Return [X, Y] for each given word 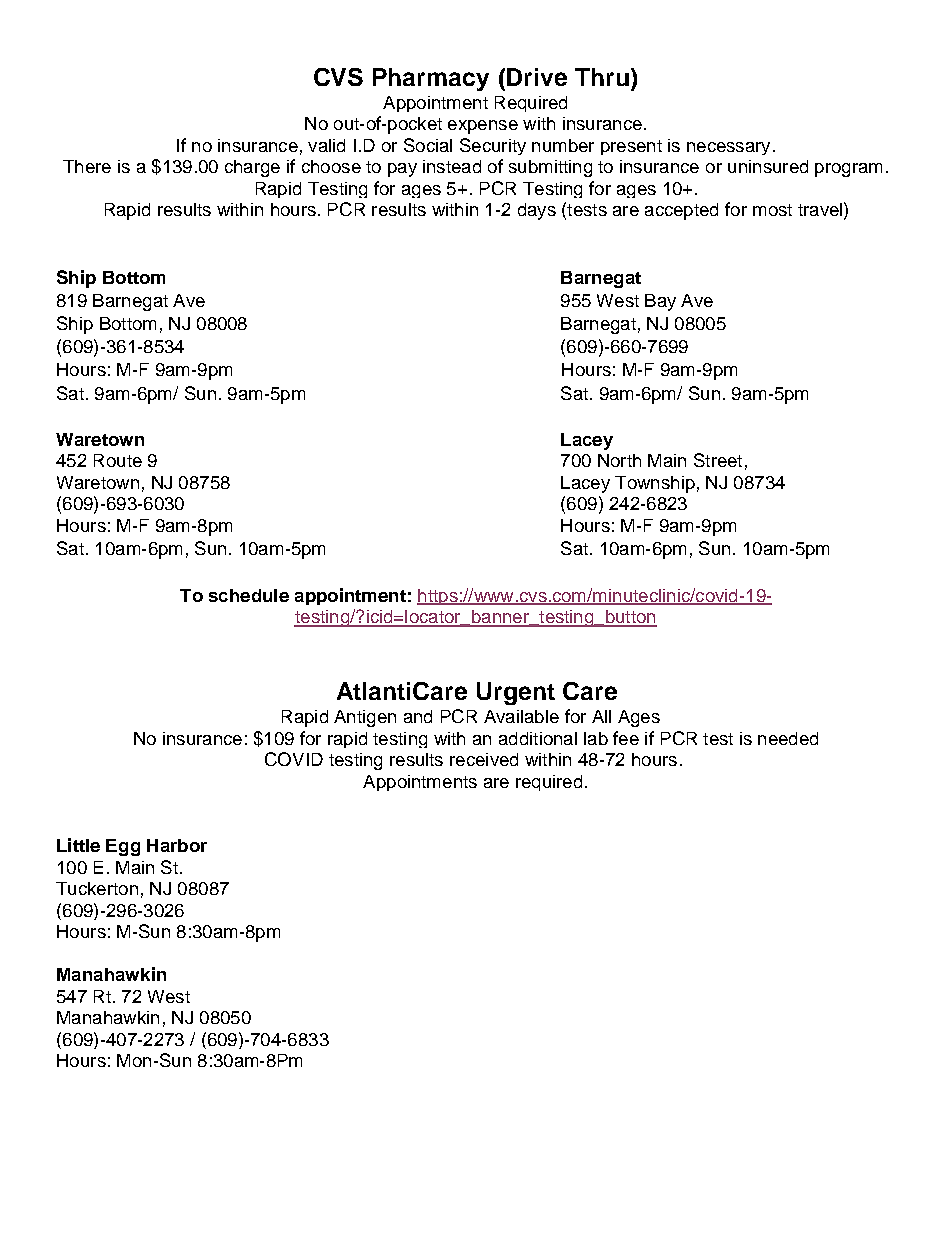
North [619, 460]
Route [118, 460]
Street [718, 460]
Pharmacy [431, 79]
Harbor [177, 845]
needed [788, 738]
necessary [728, 148]
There [87, 166]
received [484, 759]
